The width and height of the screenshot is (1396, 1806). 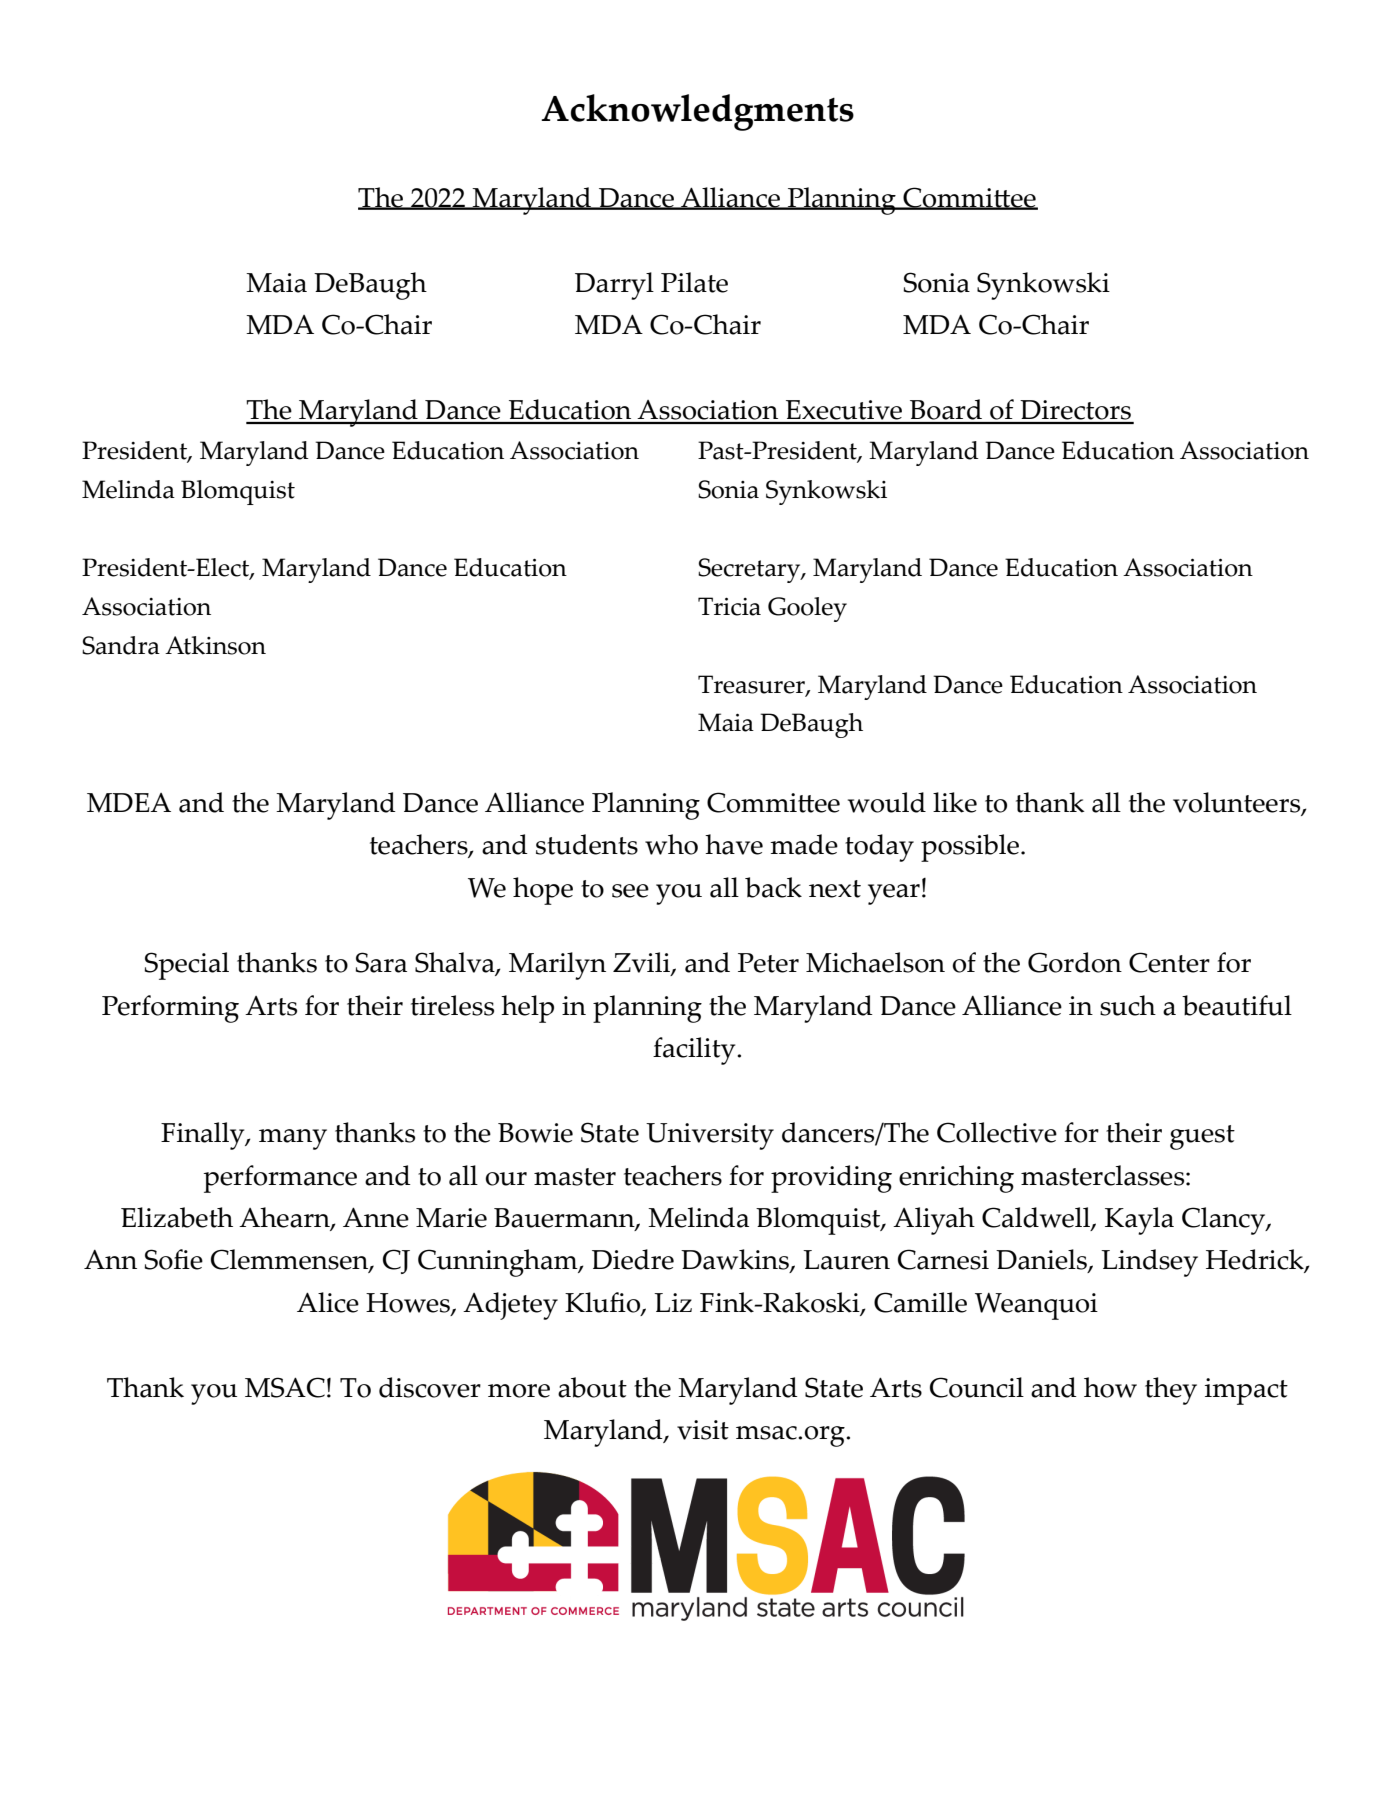 I want to click on such, so click(x=1128, y=1005).
